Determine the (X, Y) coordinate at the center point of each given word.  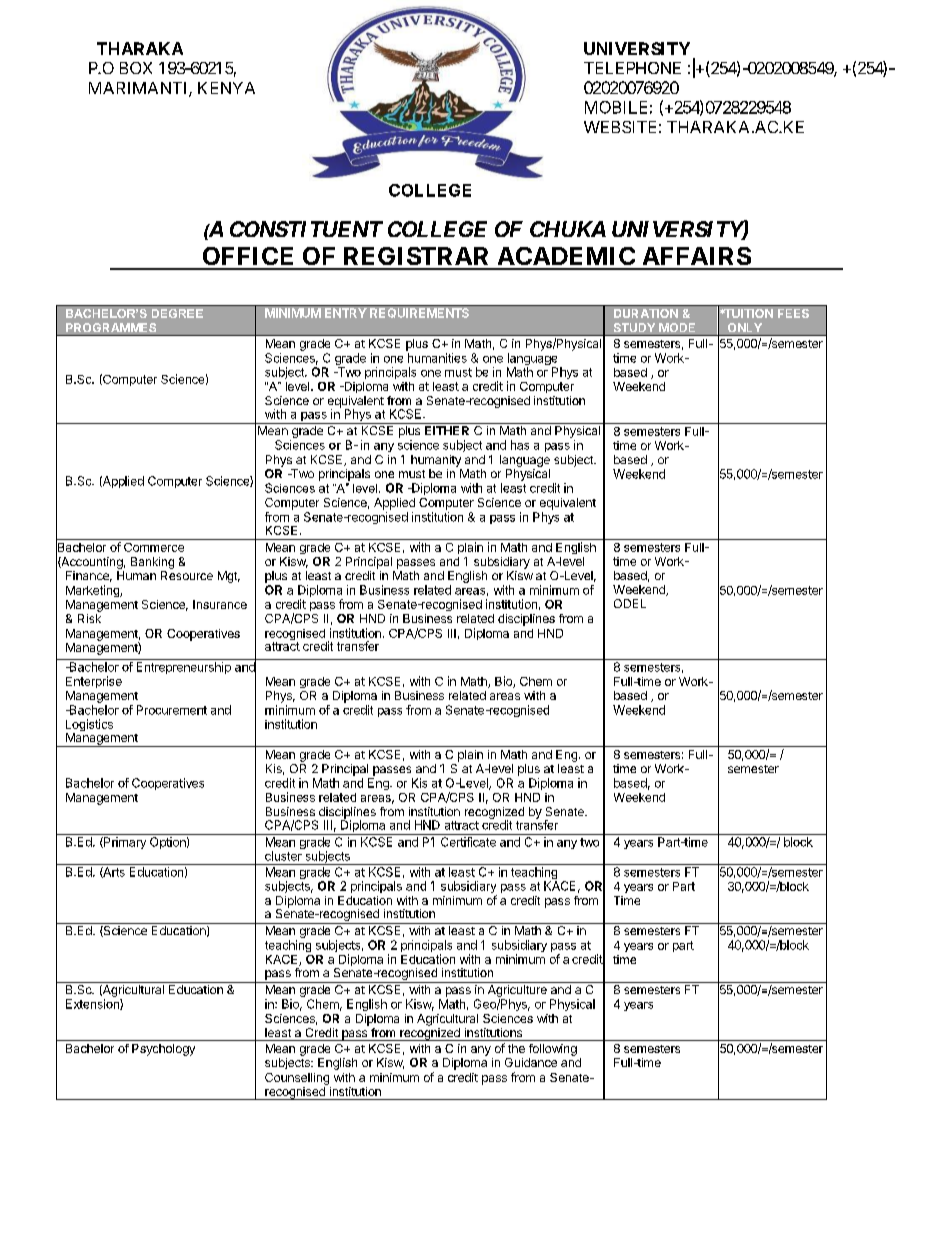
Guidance (531, 1062)
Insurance (220, 604)
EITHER (447, 430)
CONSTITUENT (306, 229)
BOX (136, 68)
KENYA (226, 88)
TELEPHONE (632, 68)
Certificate (468, 842)
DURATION (646, 313)
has (520, 445)
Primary (124, 843)
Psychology (163, 1050)
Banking (152, 563)
